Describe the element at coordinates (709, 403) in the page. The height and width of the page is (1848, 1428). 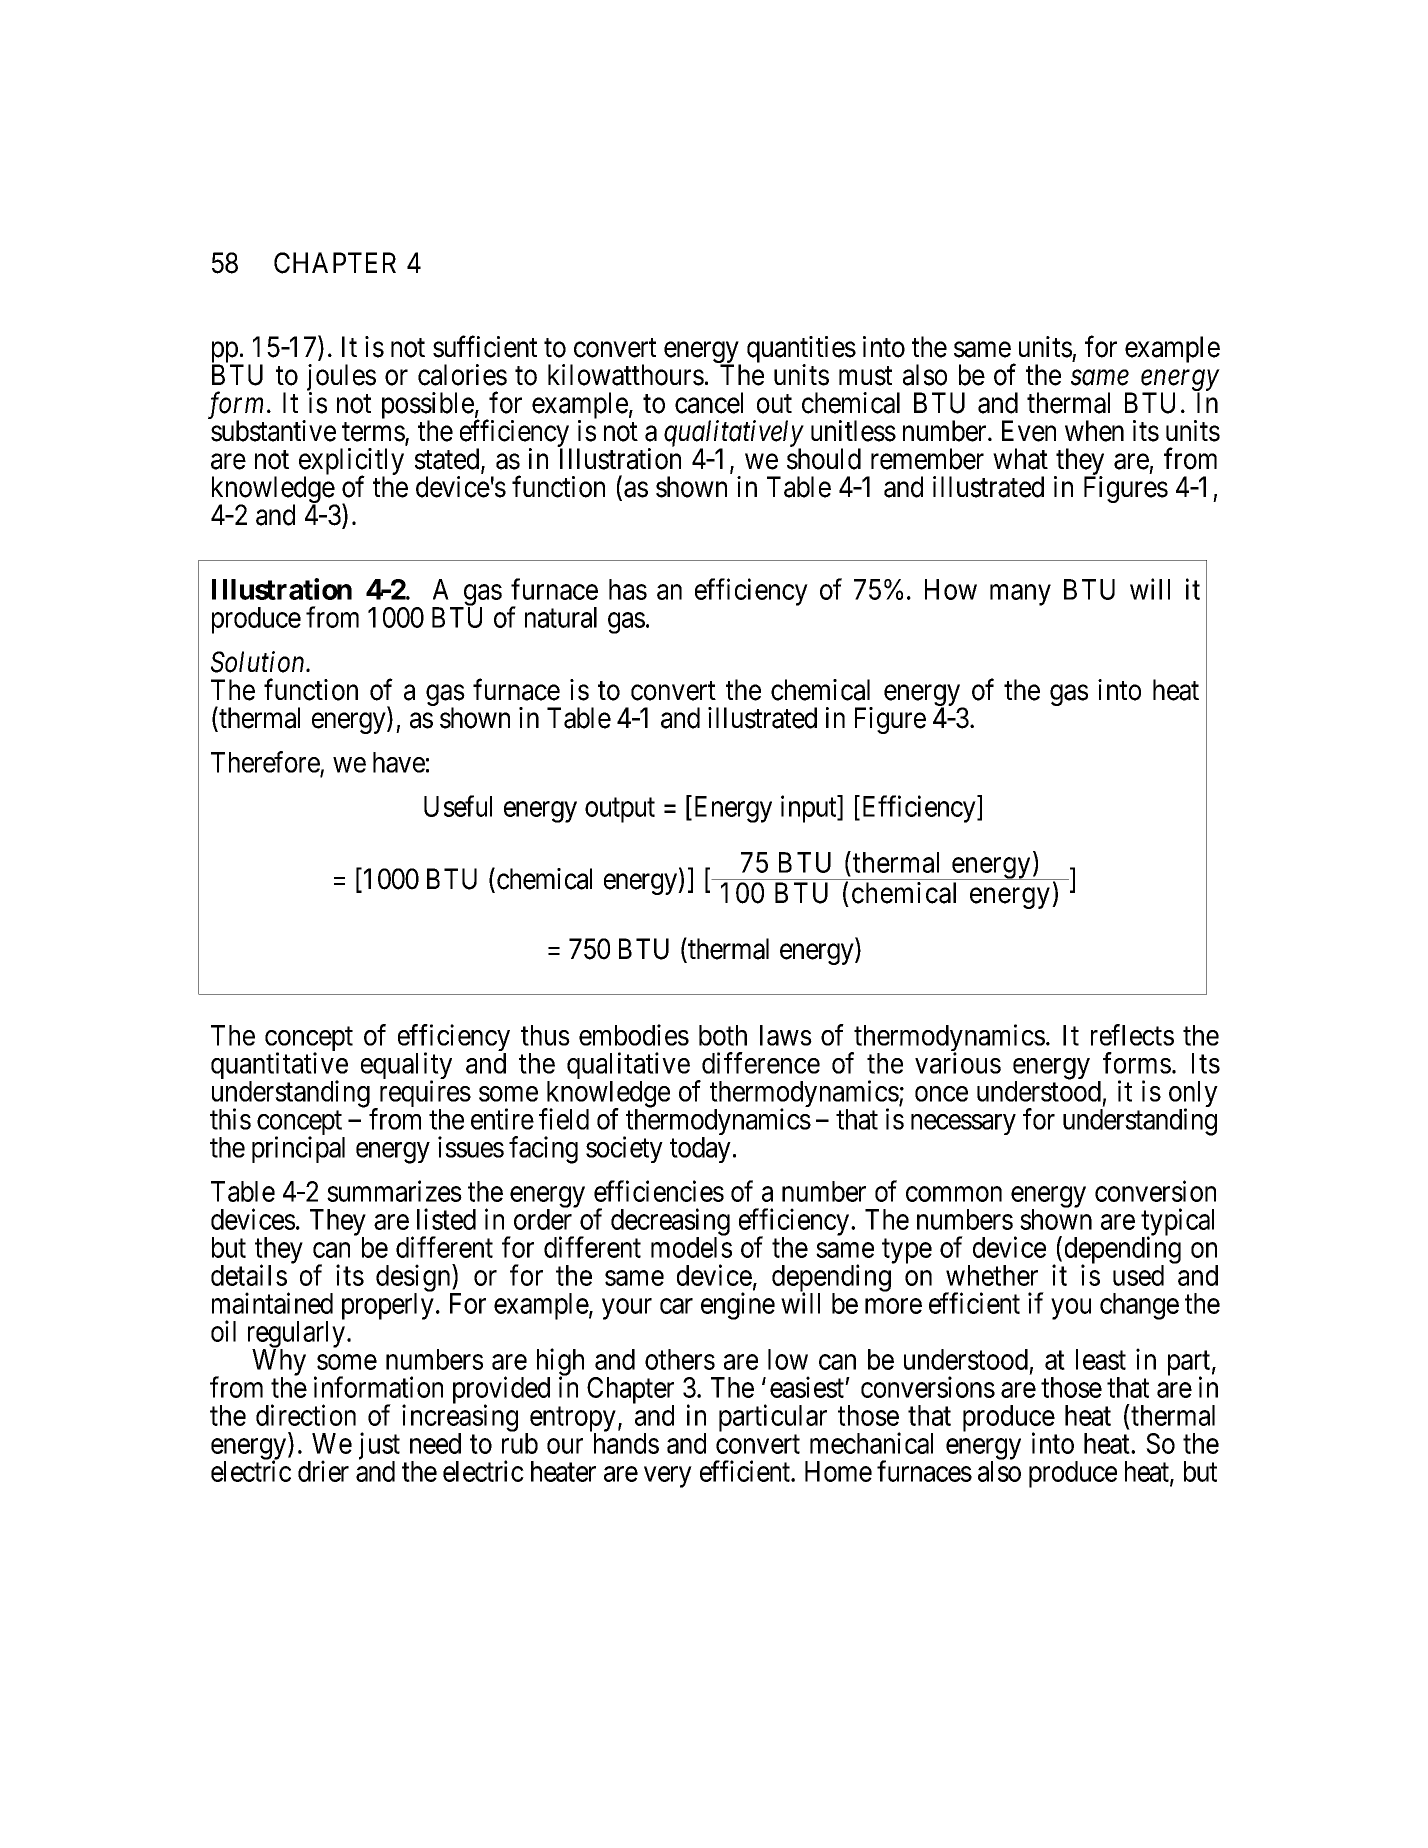
I see `cancel` at that location.
